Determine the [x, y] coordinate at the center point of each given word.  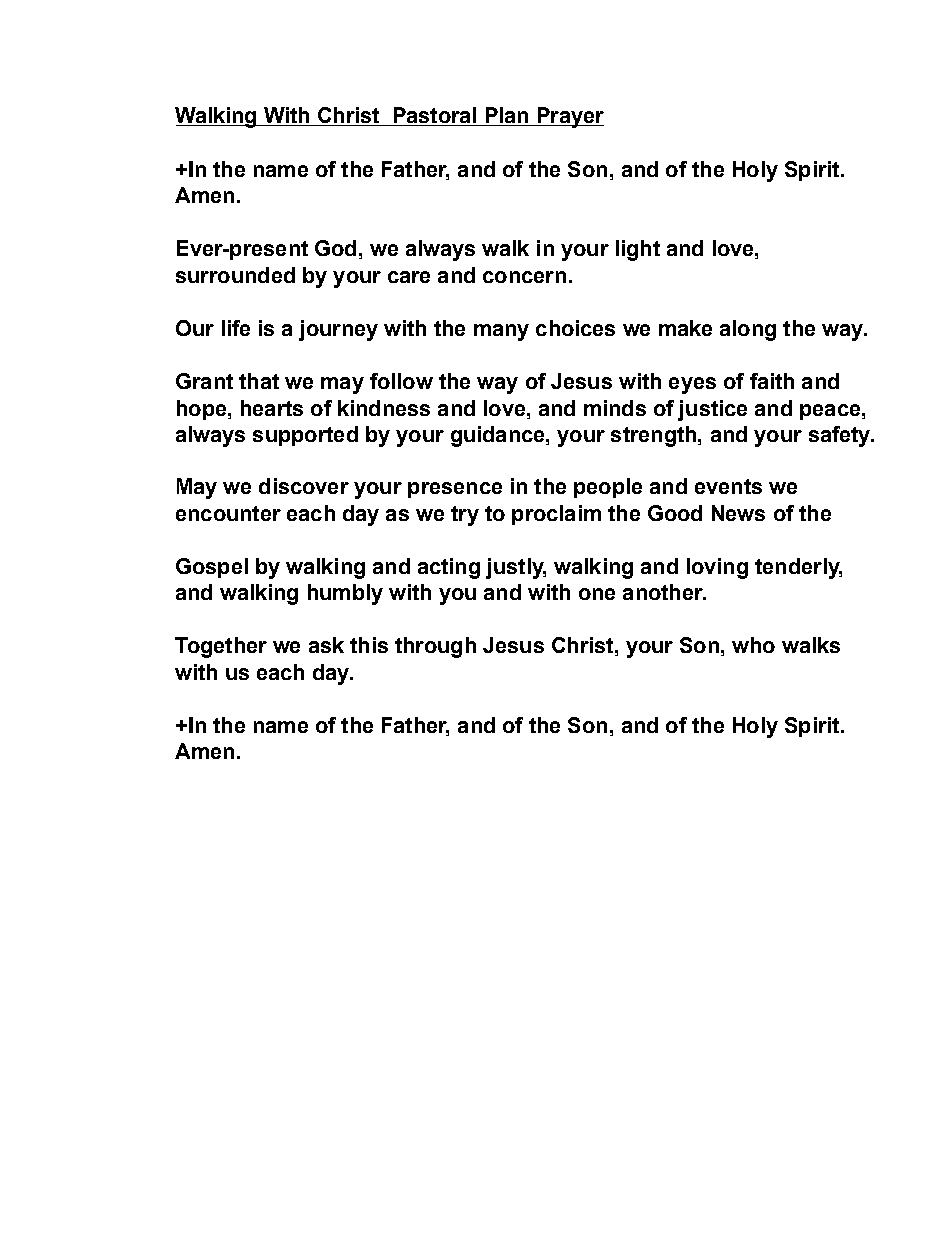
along [748, 330]
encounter [228, 513]
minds [615, 408]
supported [305, 436]
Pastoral [435, 116]
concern [524, 277]
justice [712, 410]
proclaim [556, 515]
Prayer [569, 117]
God [335, 248]
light [638, 250]
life [236, 328]
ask [326, 645]
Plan [507, 116]
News [738, 513]
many [501, 332]
